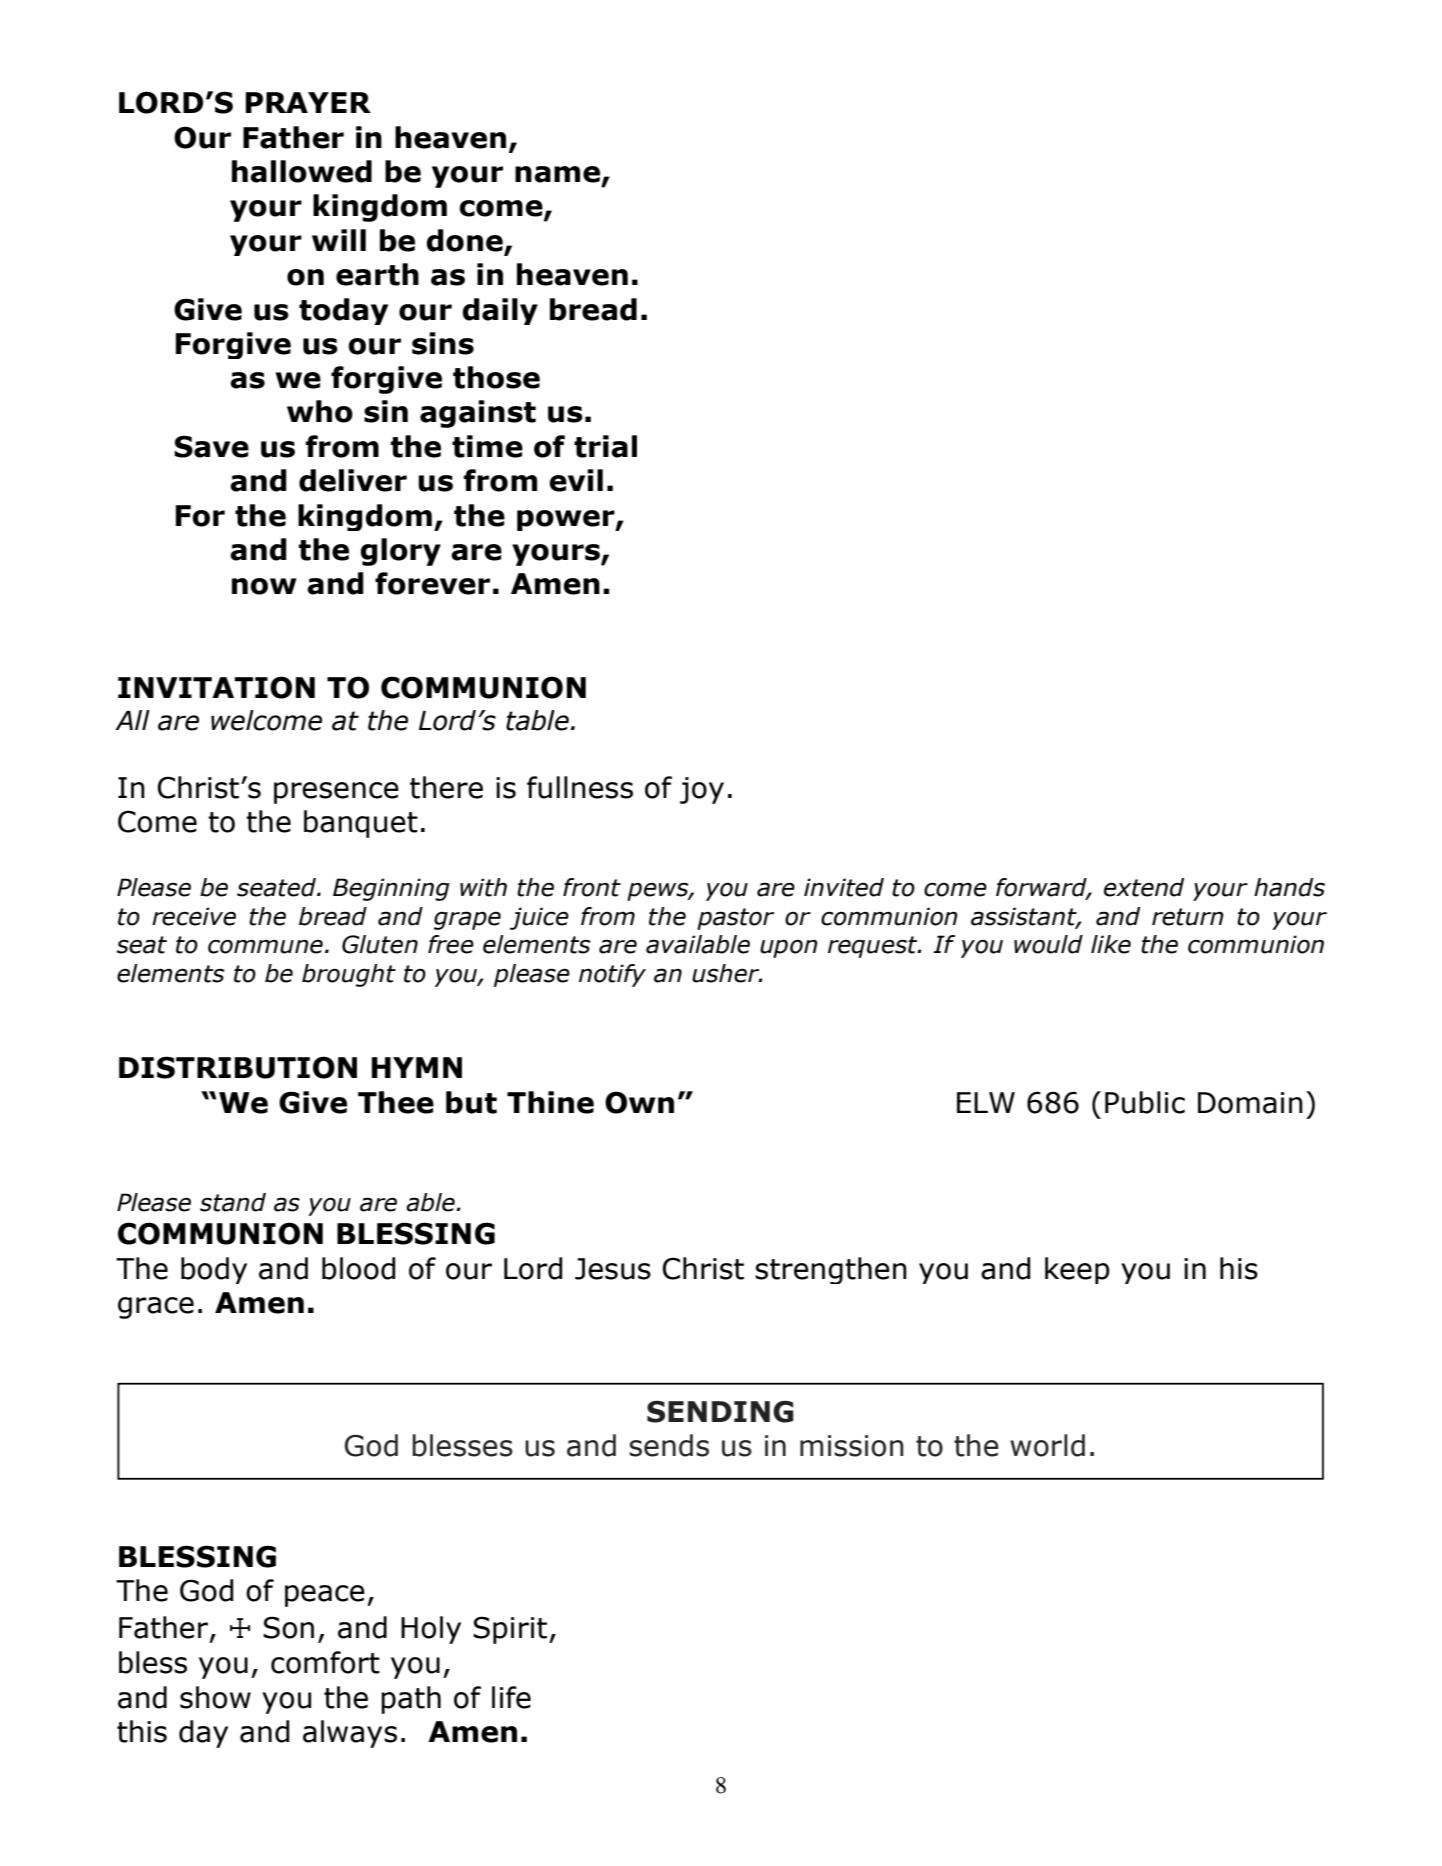  I want to click on trial, so click(605, 446).
